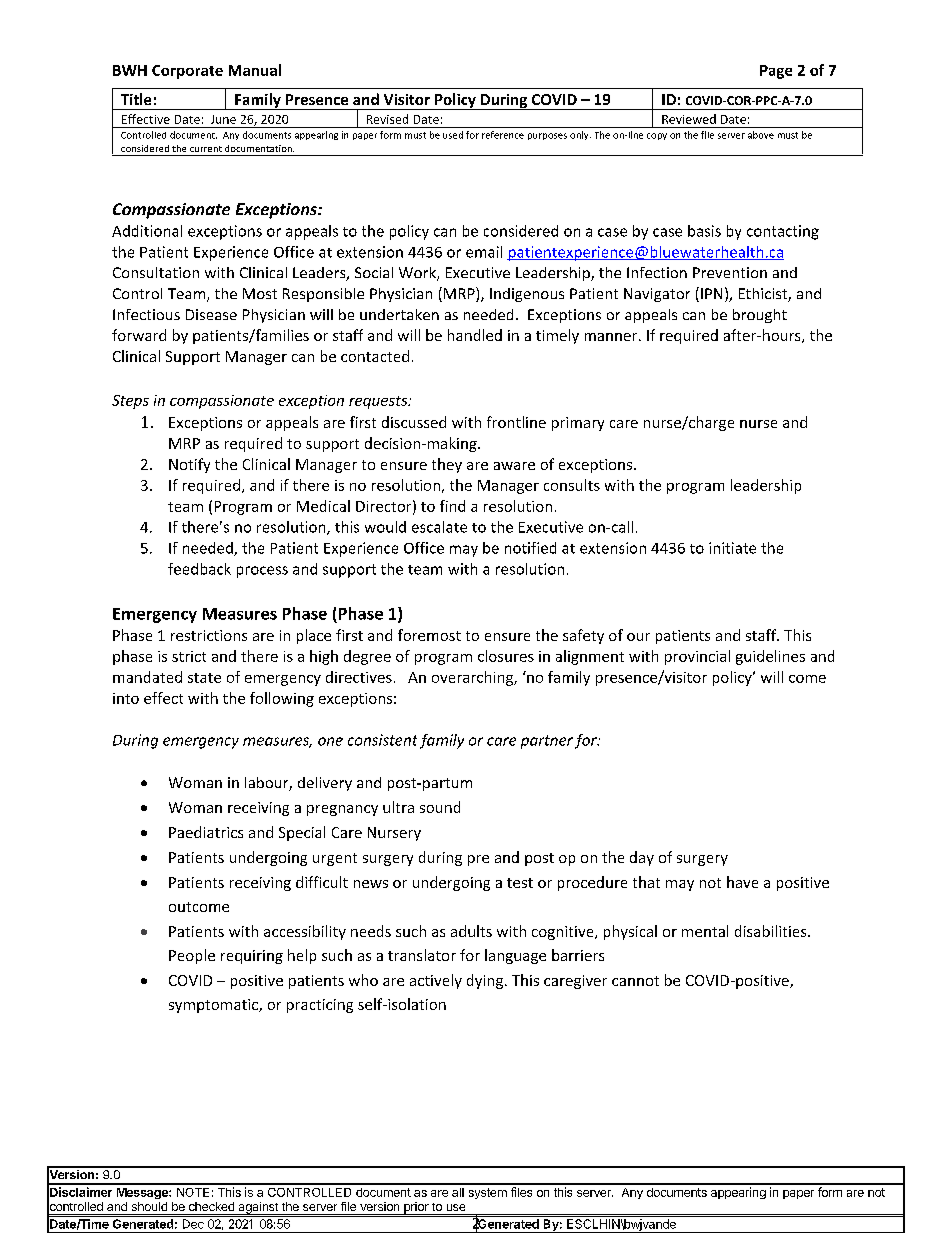  What do you see at coordinates (211, 1206) in the page?
I see `checked` at bounding box center [211, 1206].
